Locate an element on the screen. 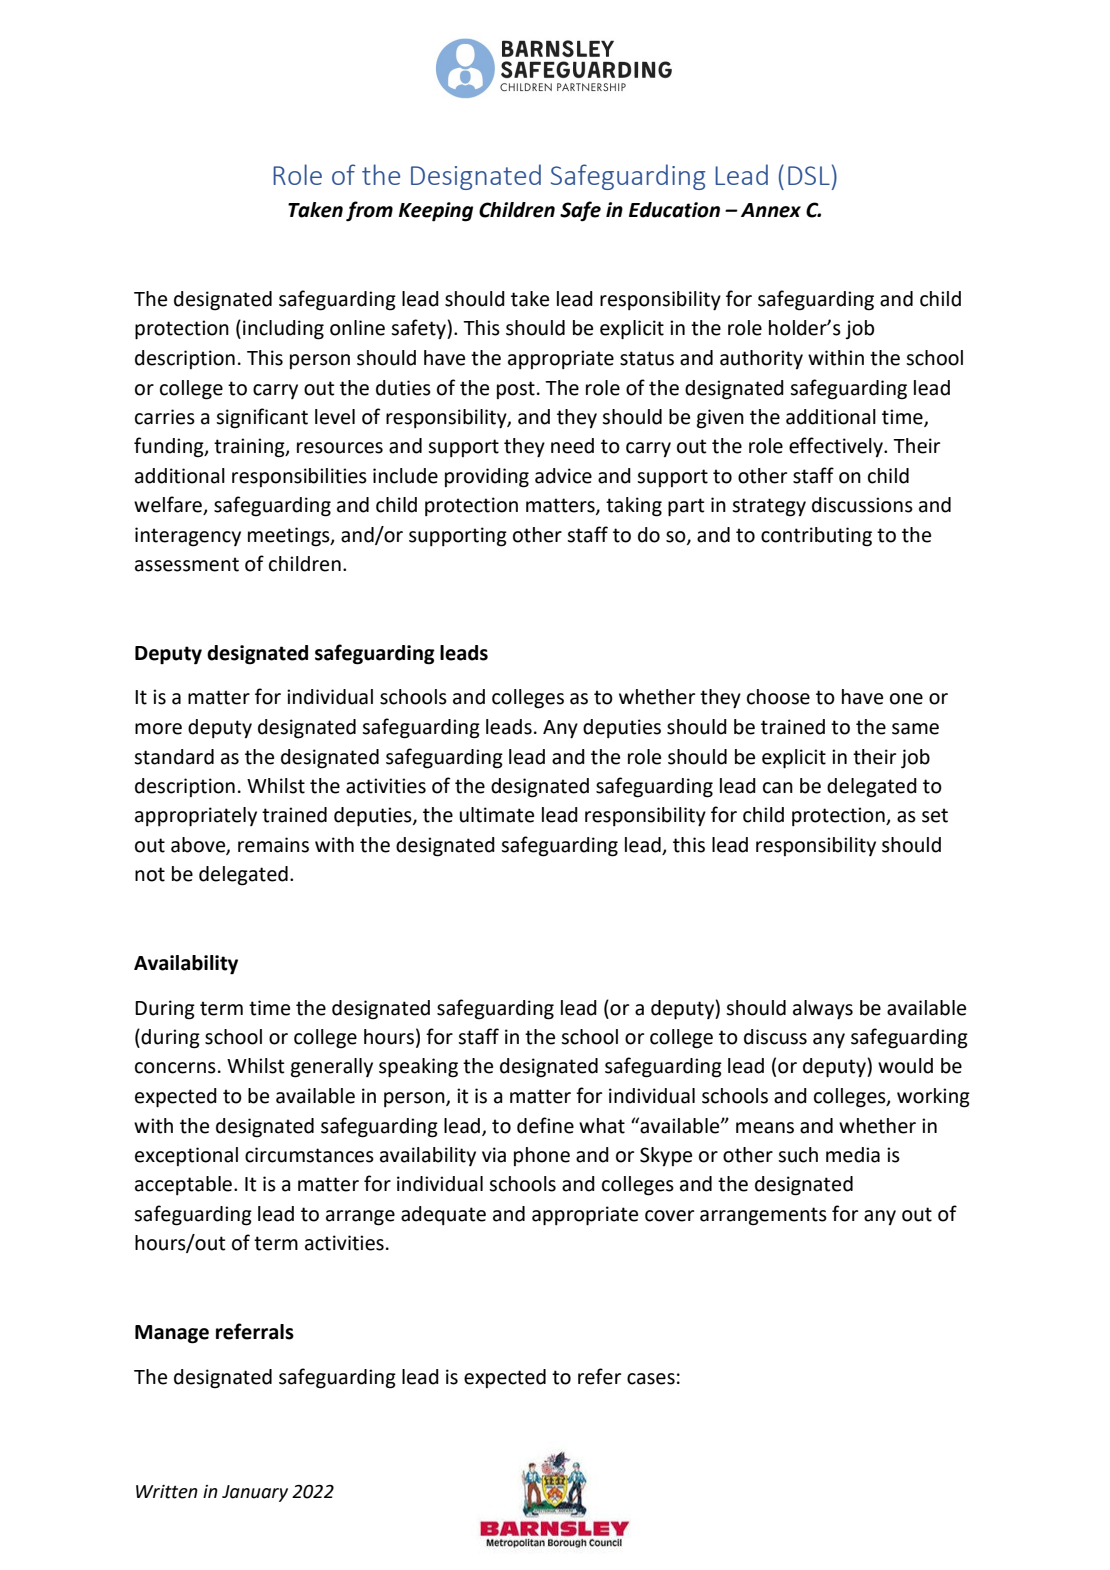 This screenshot has width=1110, height=1570. choose is located at coordinates (778, 697).
